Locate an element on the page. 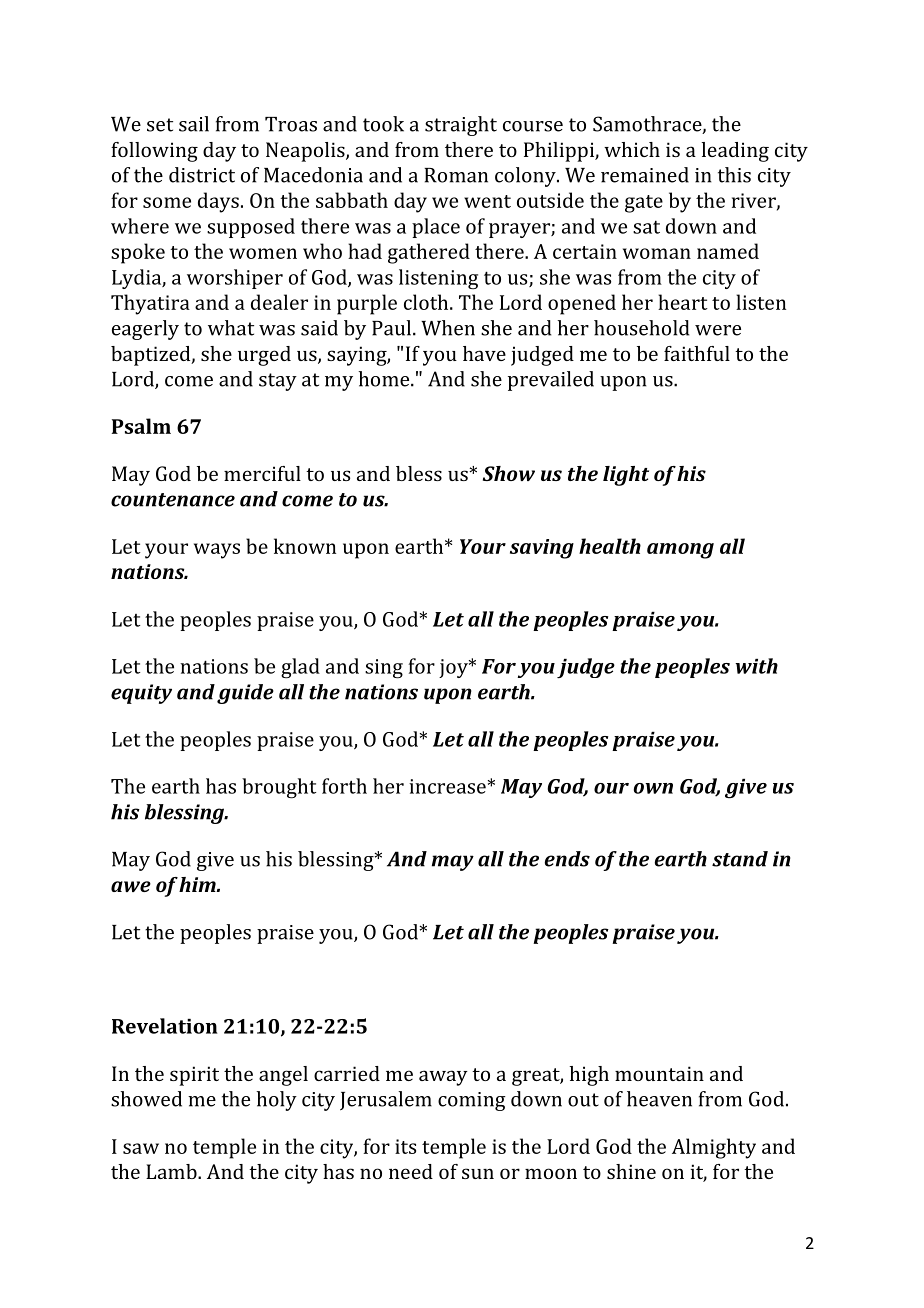 The image size is (924, 1308). remained is located at coordinates (645, 175).
